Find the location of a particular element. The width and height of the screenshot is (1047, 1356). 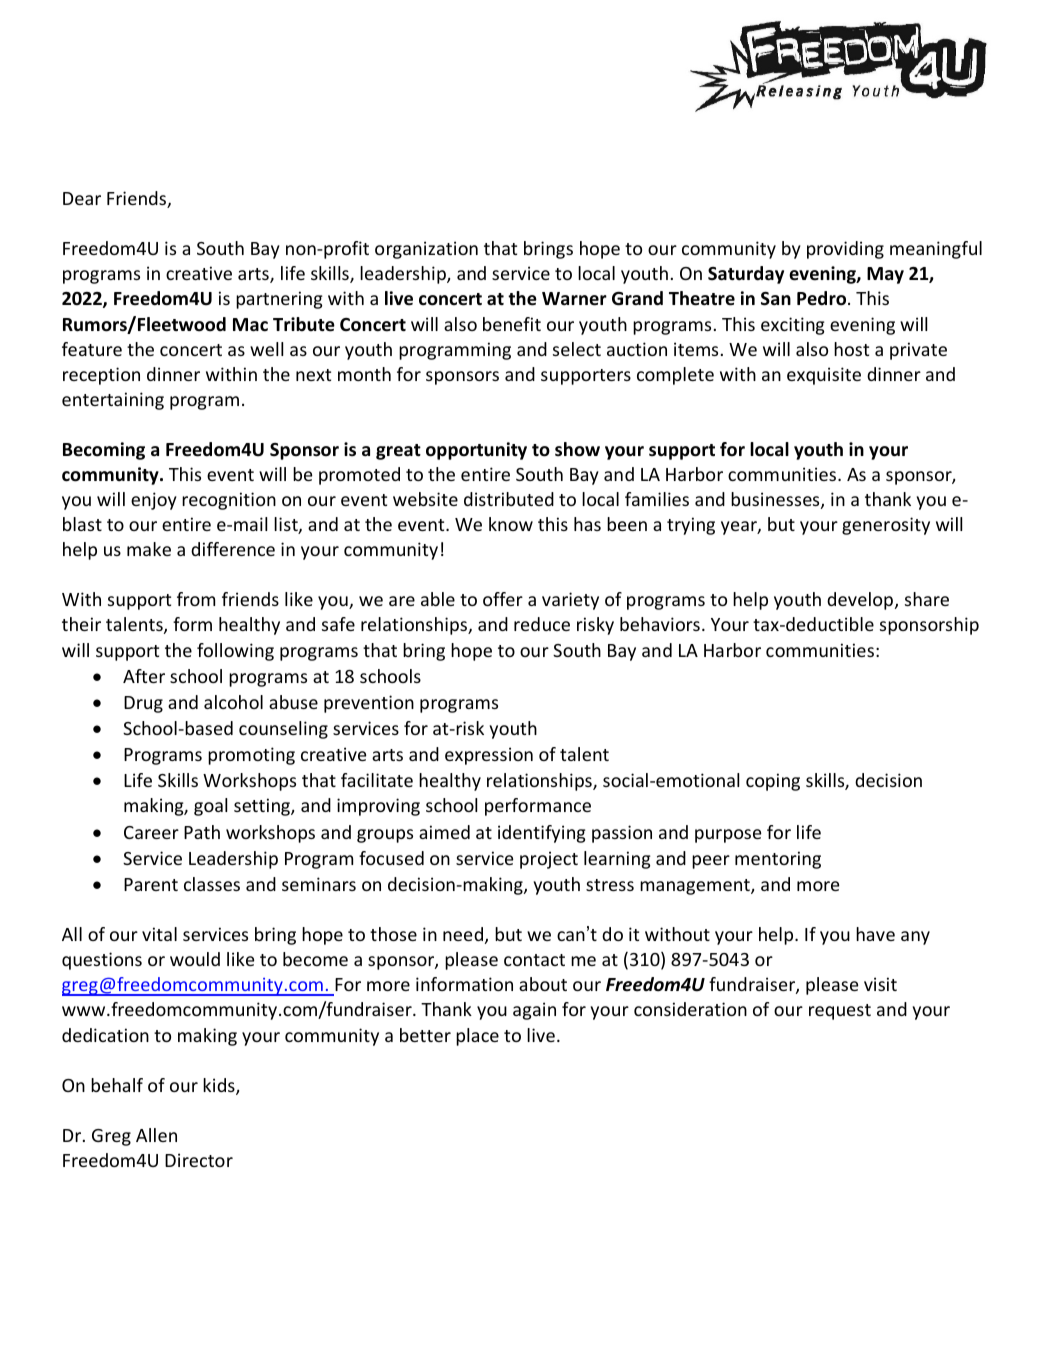

organization is located at coordinates (426, 250).
